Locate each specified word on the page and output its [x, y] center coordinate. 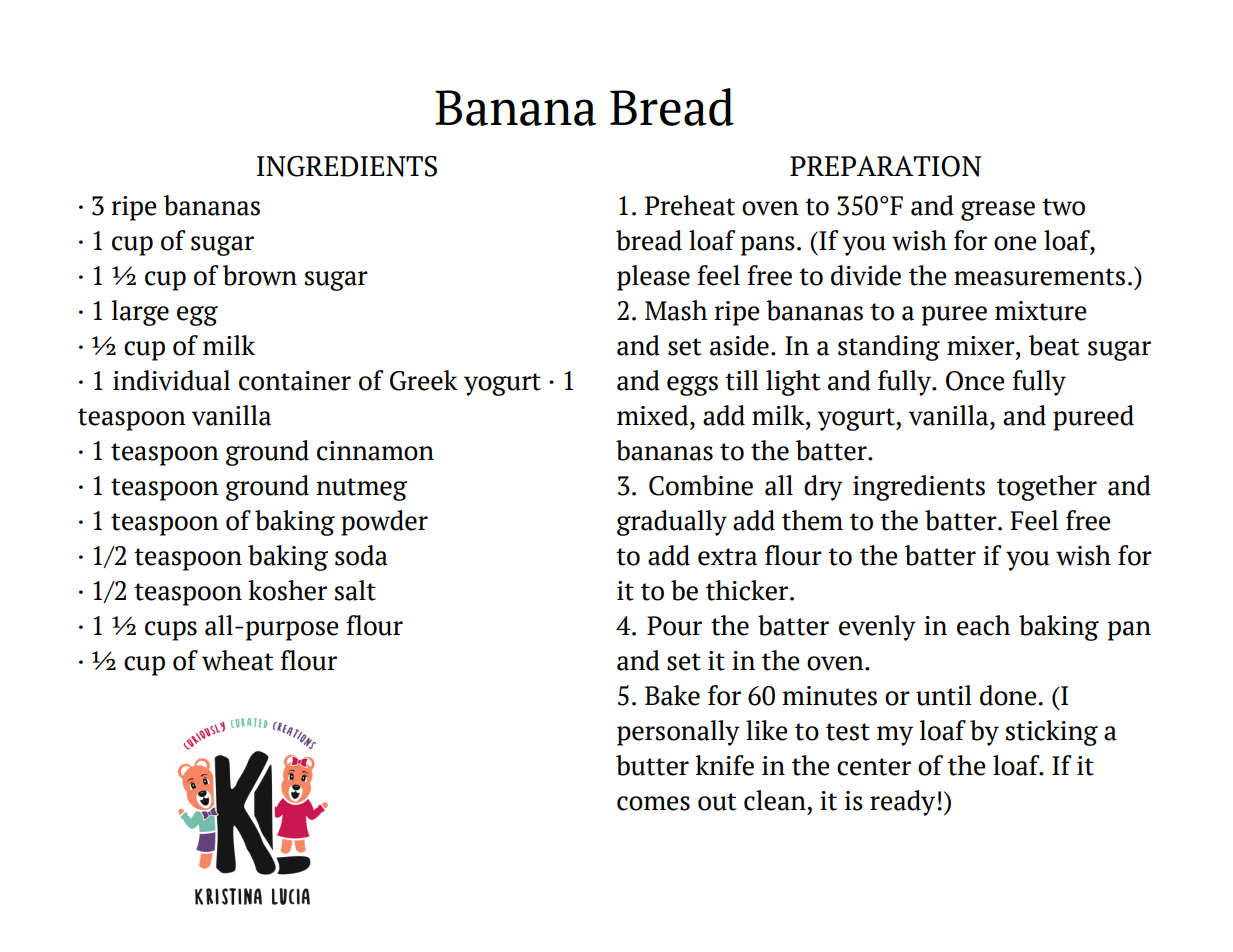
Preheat [690, 205]
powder [384, 523]
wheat [238, 660]
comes [653, 803]
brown [260, 275]
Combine [701, 485]
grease [998, 211]
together [1047, 488]
